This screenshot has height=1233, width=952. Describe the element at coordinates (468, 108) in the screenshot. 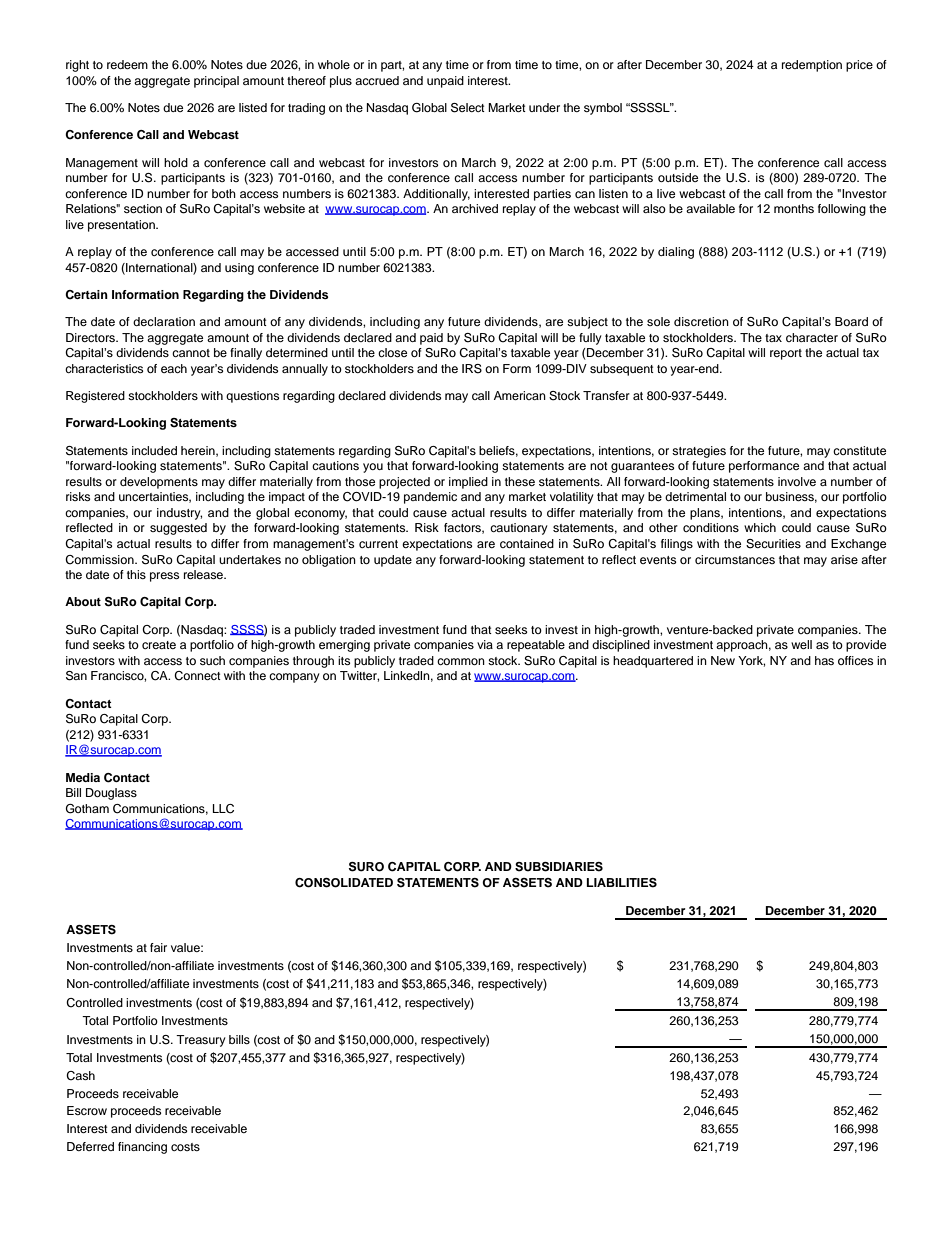

I see `Select` at that location.
